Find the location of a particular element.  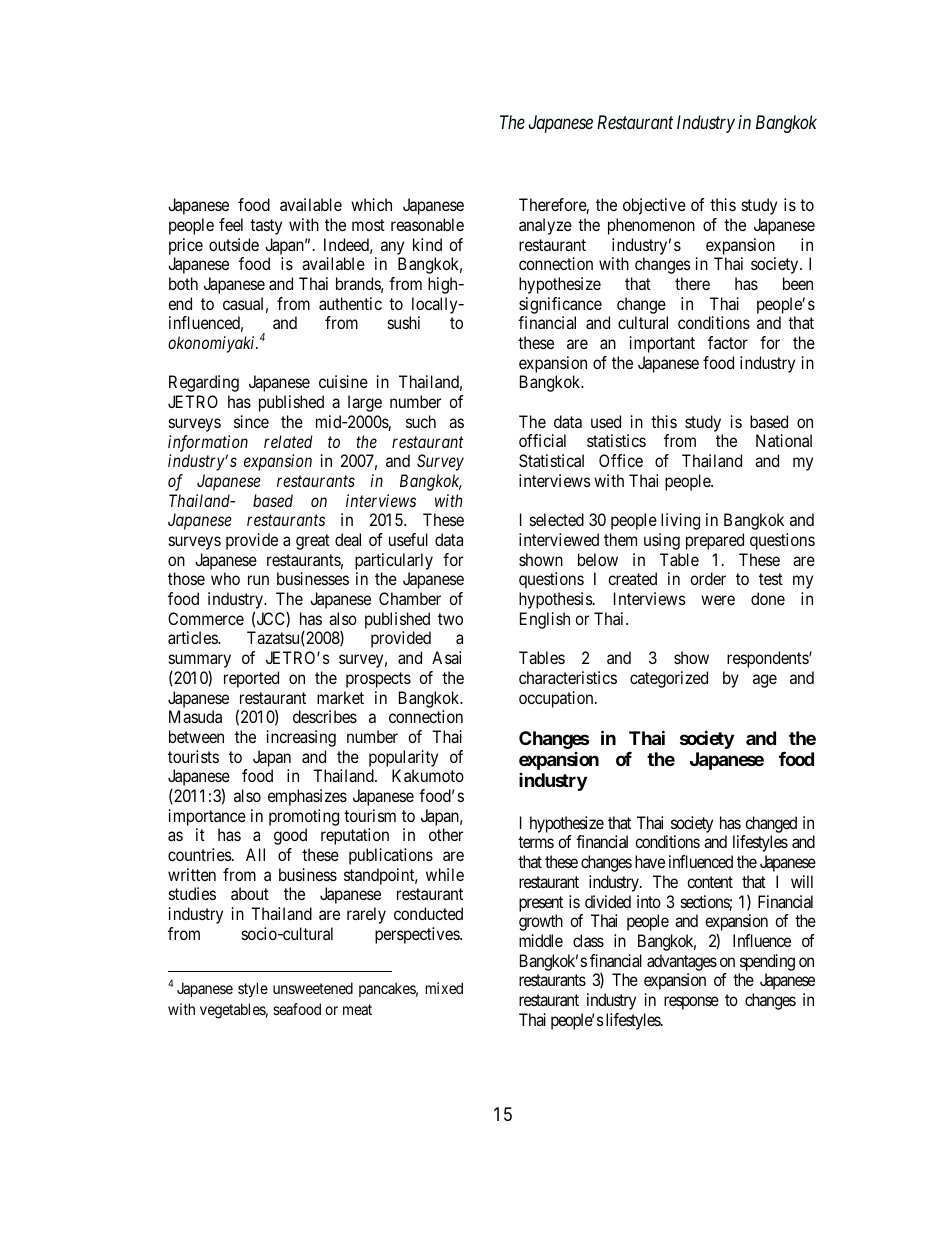

occupation is located at coordinates (557, 699).
